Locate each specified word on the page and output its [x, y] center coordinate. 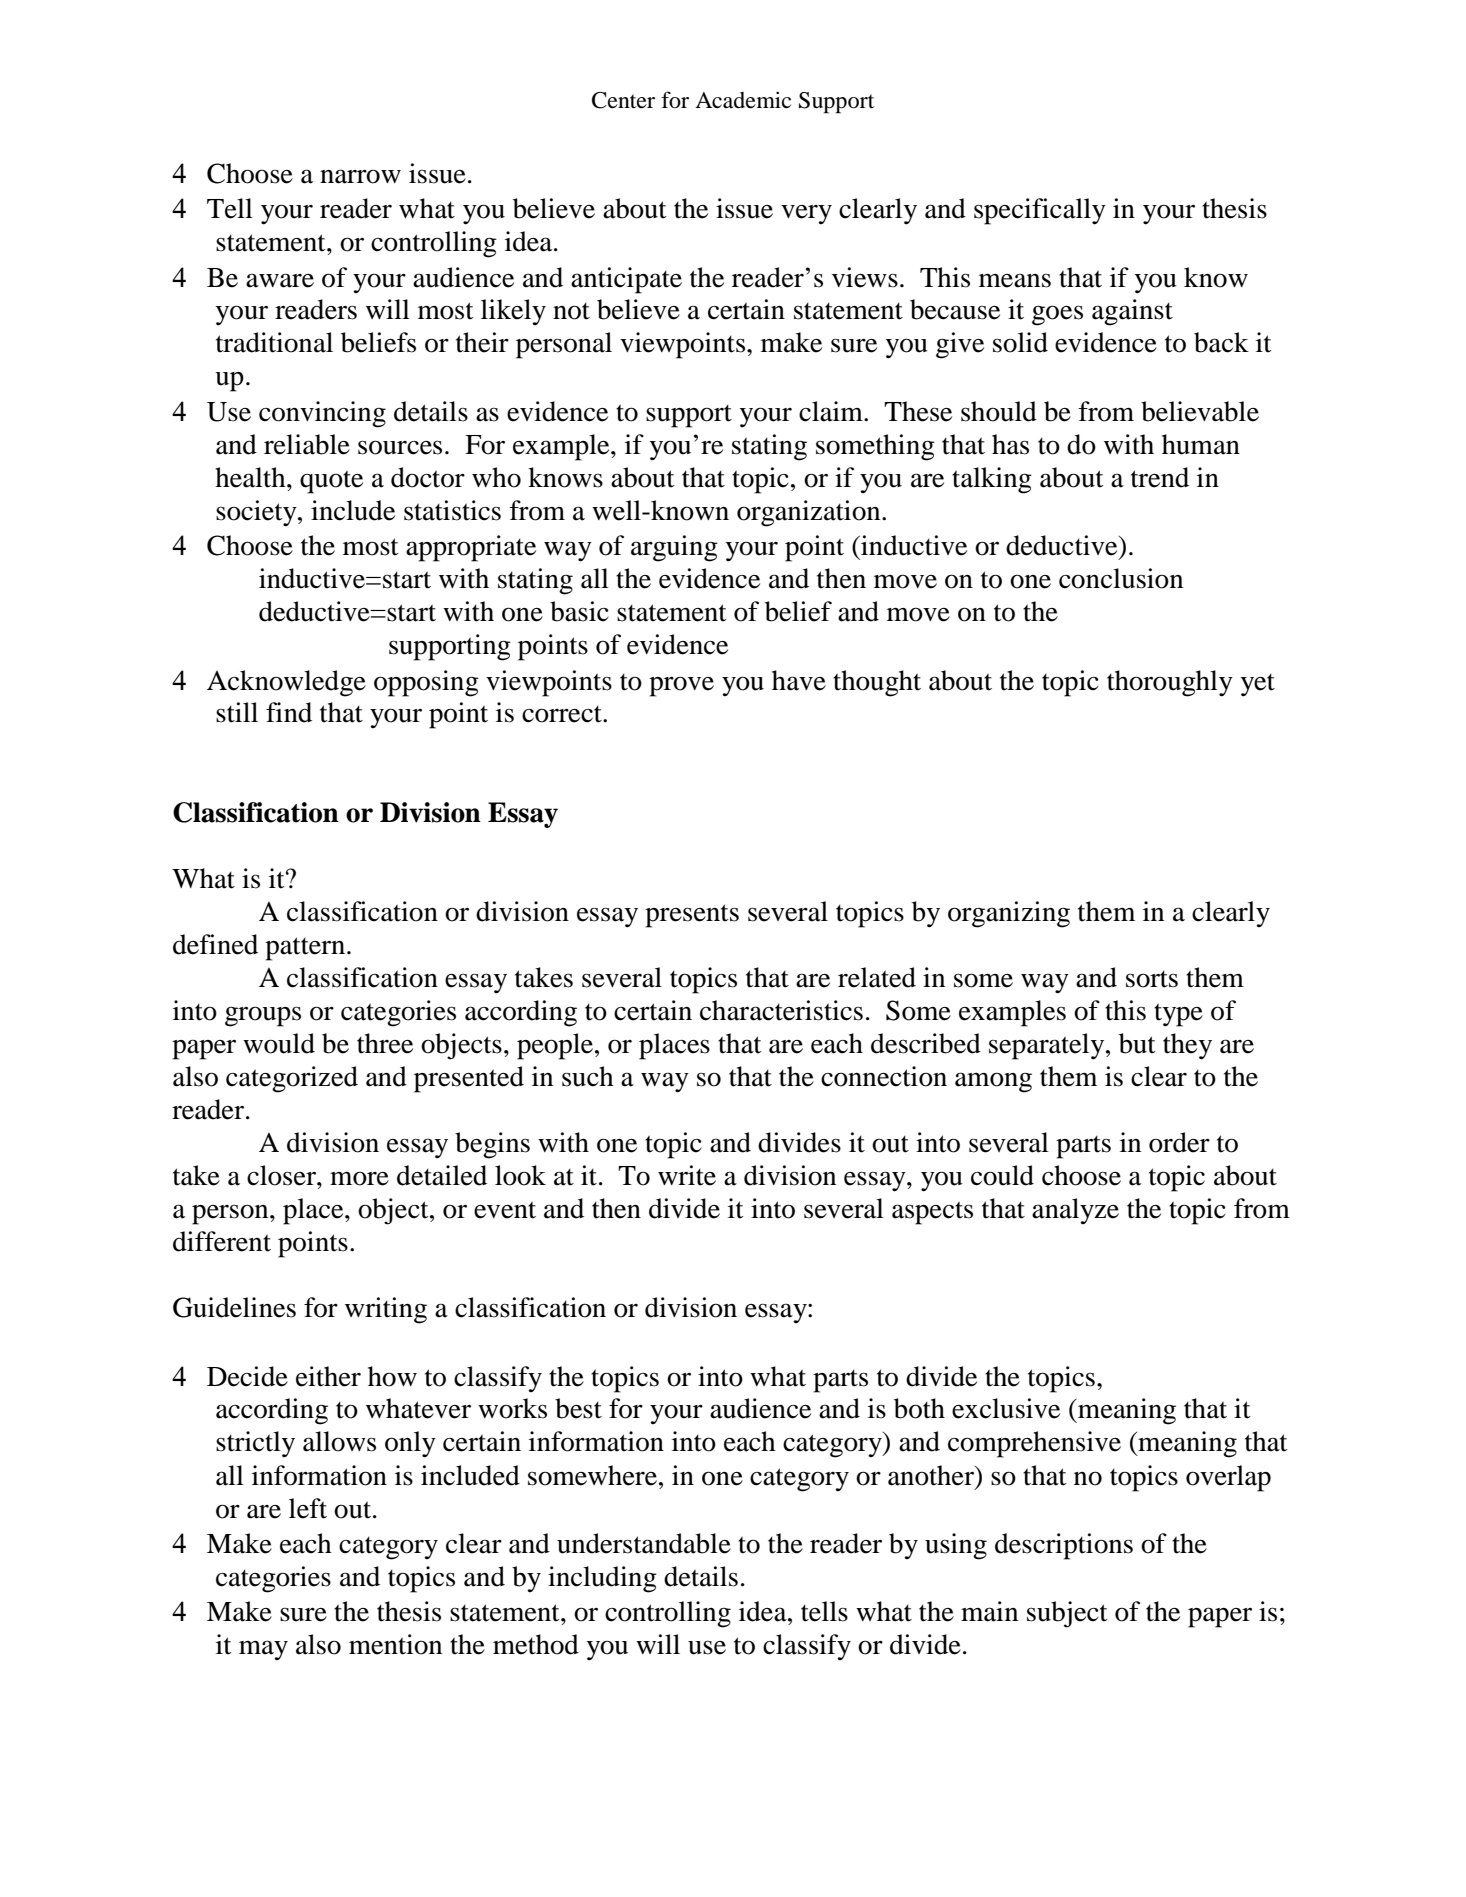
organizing [1009, 914]
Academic [743, 100]
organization [810, 513]
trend [1160, 477]
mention [395, 1644]
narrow [360, 176]
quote [331, 482]
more [359, 1178]
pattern [306, 949]
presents [692, 916]
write [687, 1175]
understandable [644, 1543]
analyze [1075, 1211]
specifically [1040, 211]
